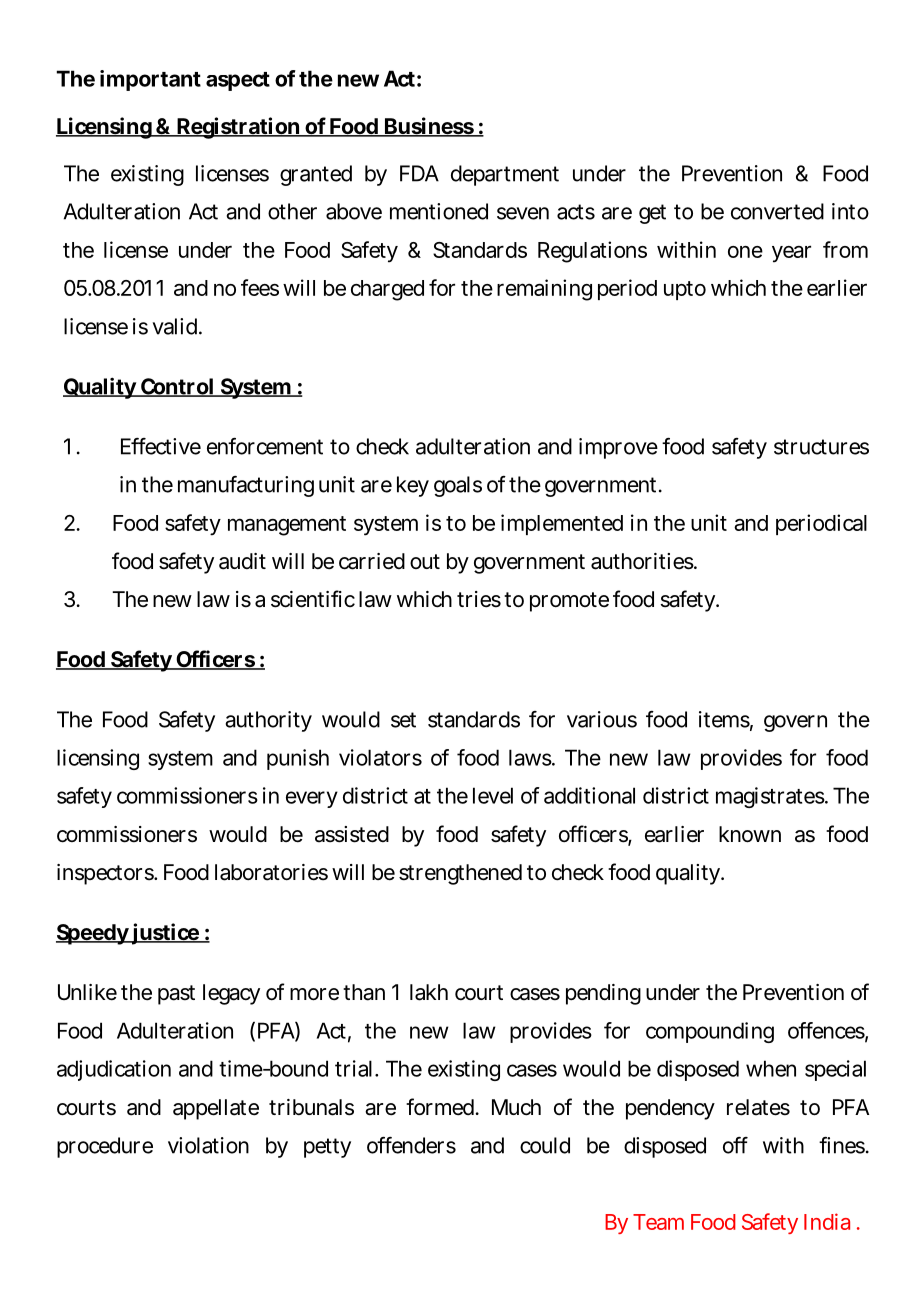 The image size is (924, 1308). I want to click on authority, so click(268, 721).
